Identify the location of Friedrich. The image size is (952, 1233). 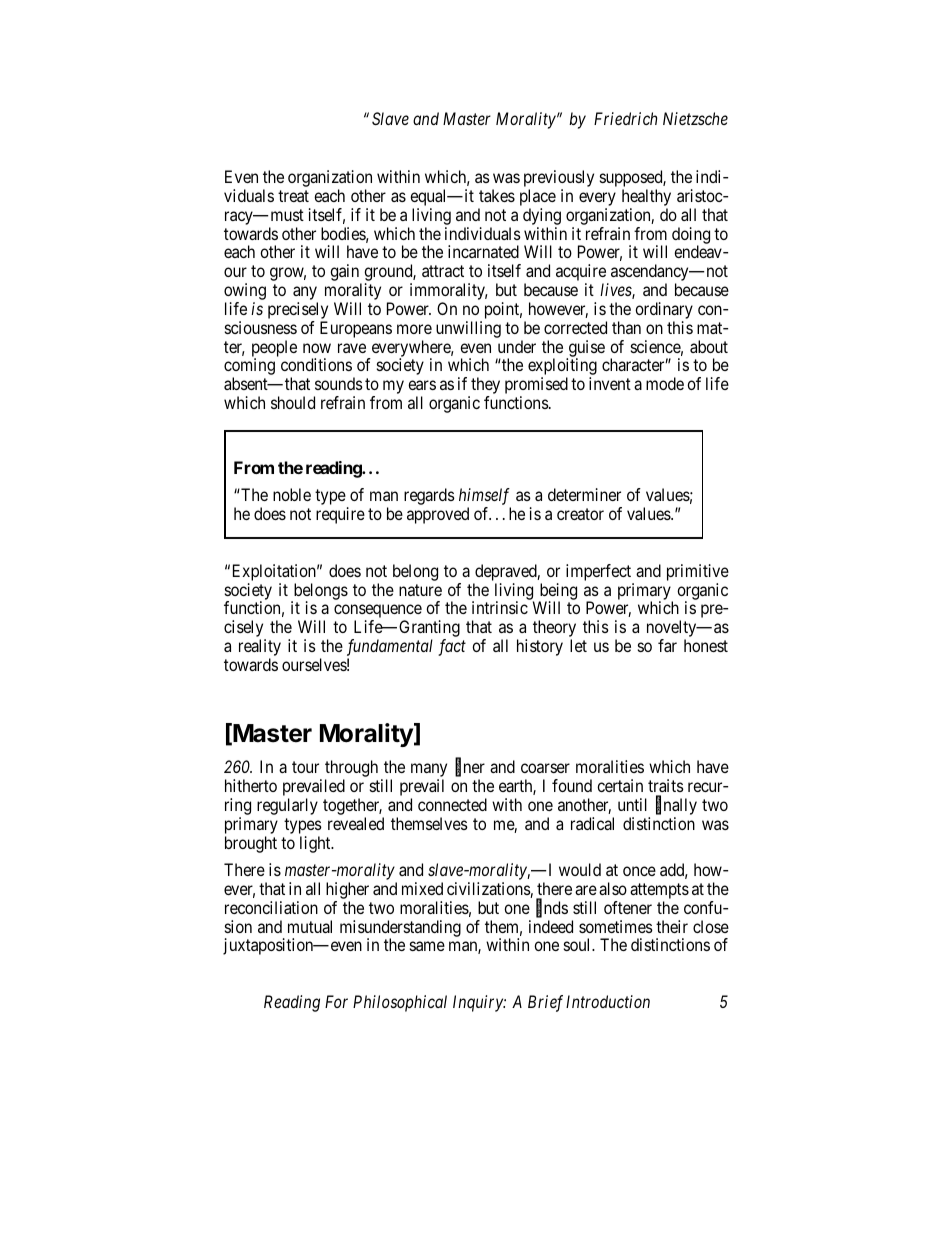
(625, 118).
